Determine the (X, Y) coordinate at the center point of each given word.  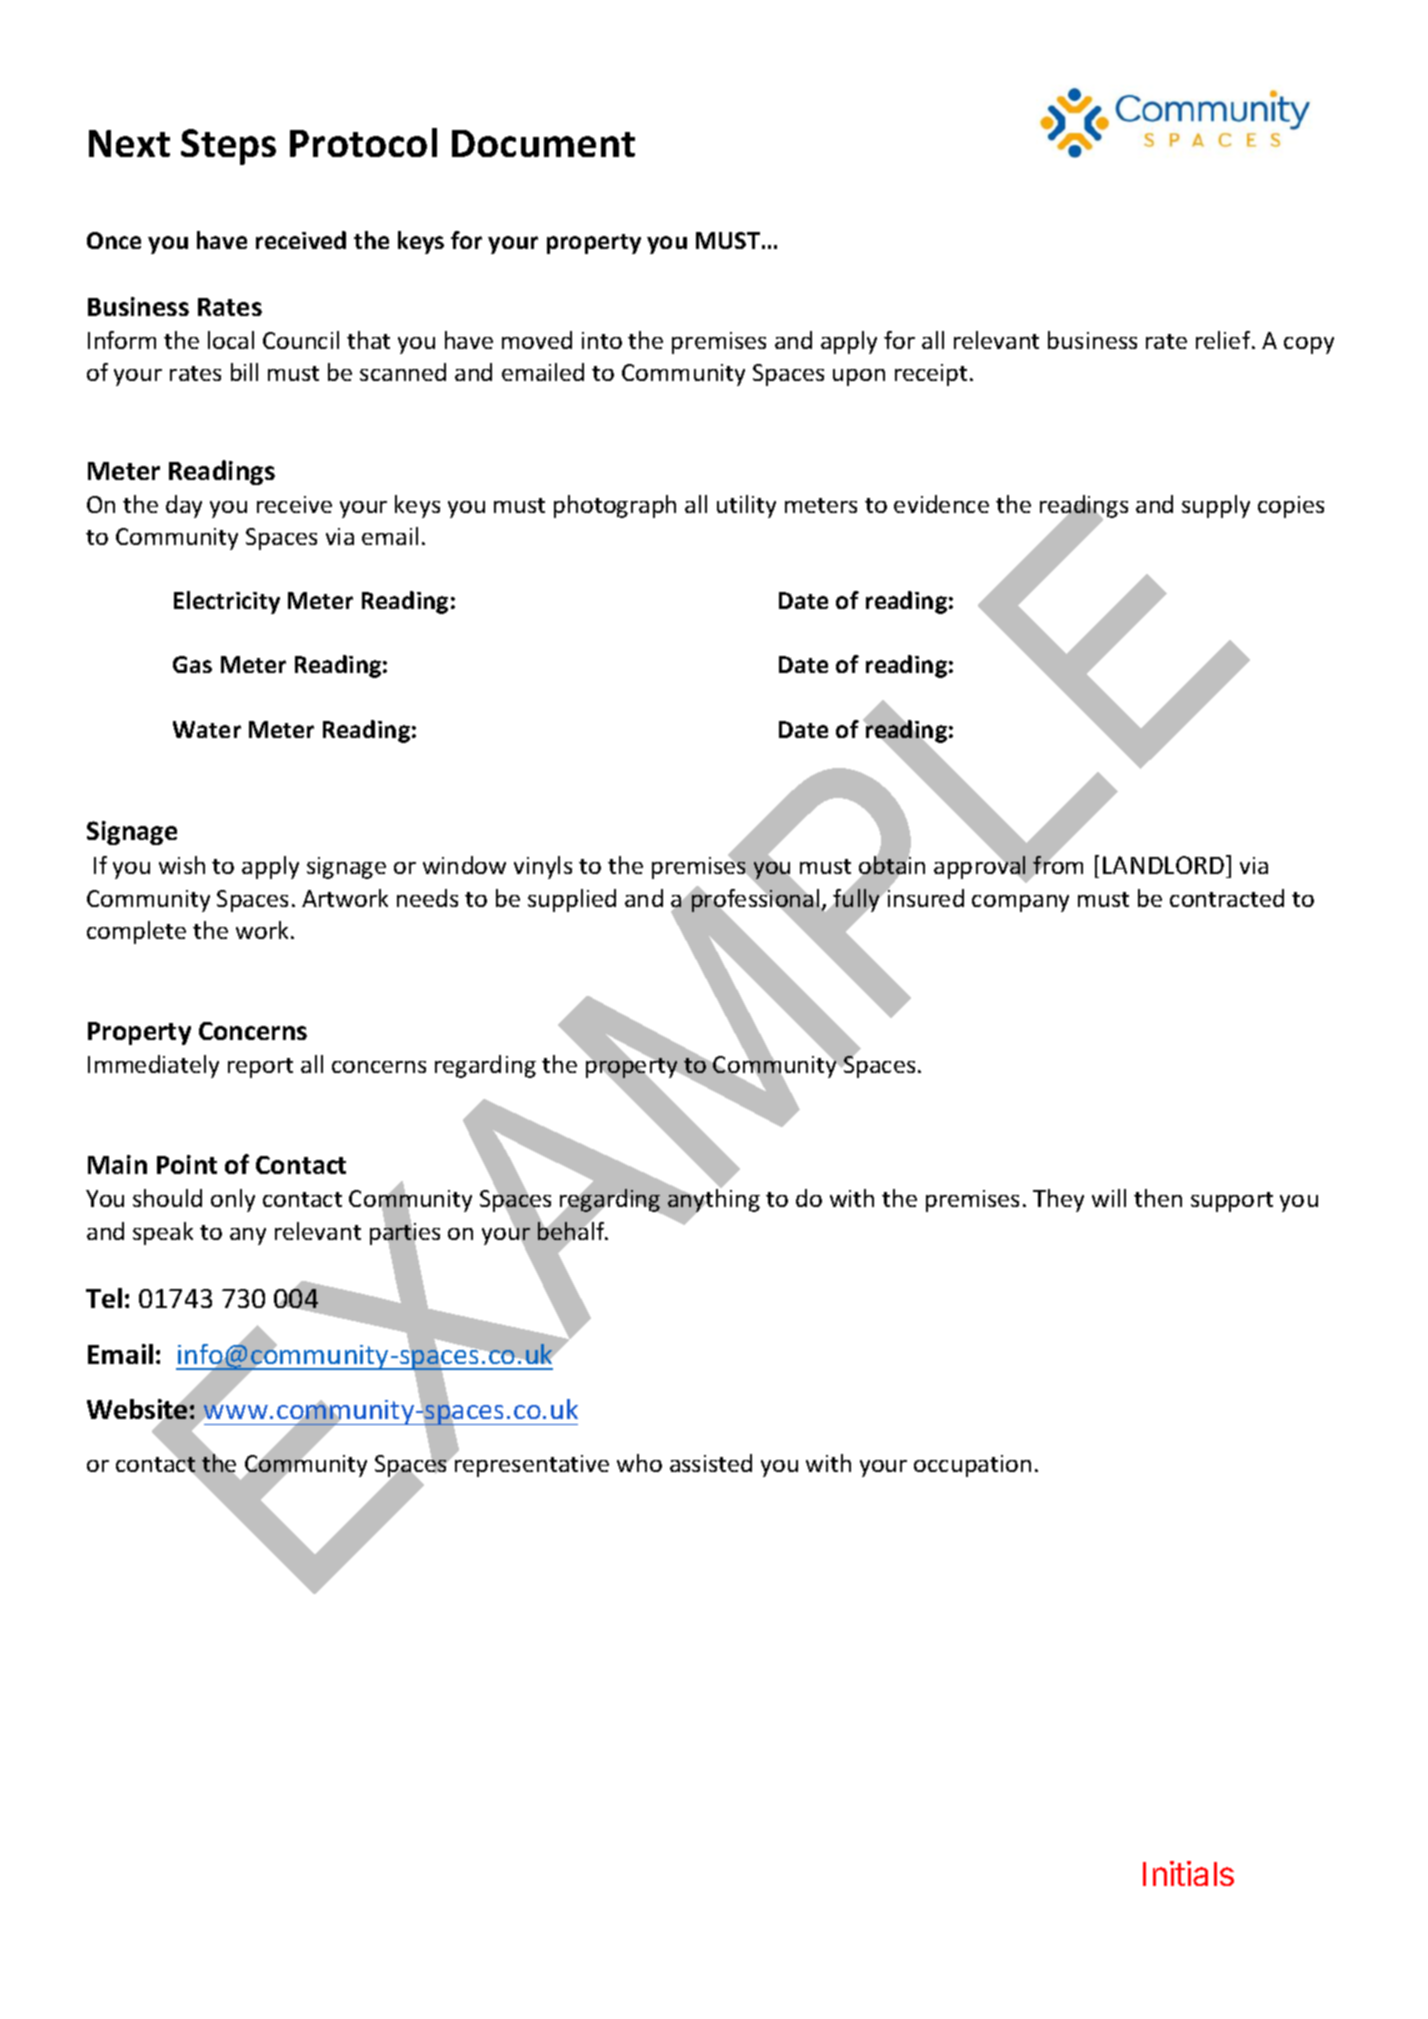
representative (531, 1465)
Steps (228, 147)
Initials (1188, 1873)
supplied (572, 900)
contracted (1227, 898)
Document (543, 143)
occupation (972, 1466)
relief (1224, 340)
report (260, 1068)
